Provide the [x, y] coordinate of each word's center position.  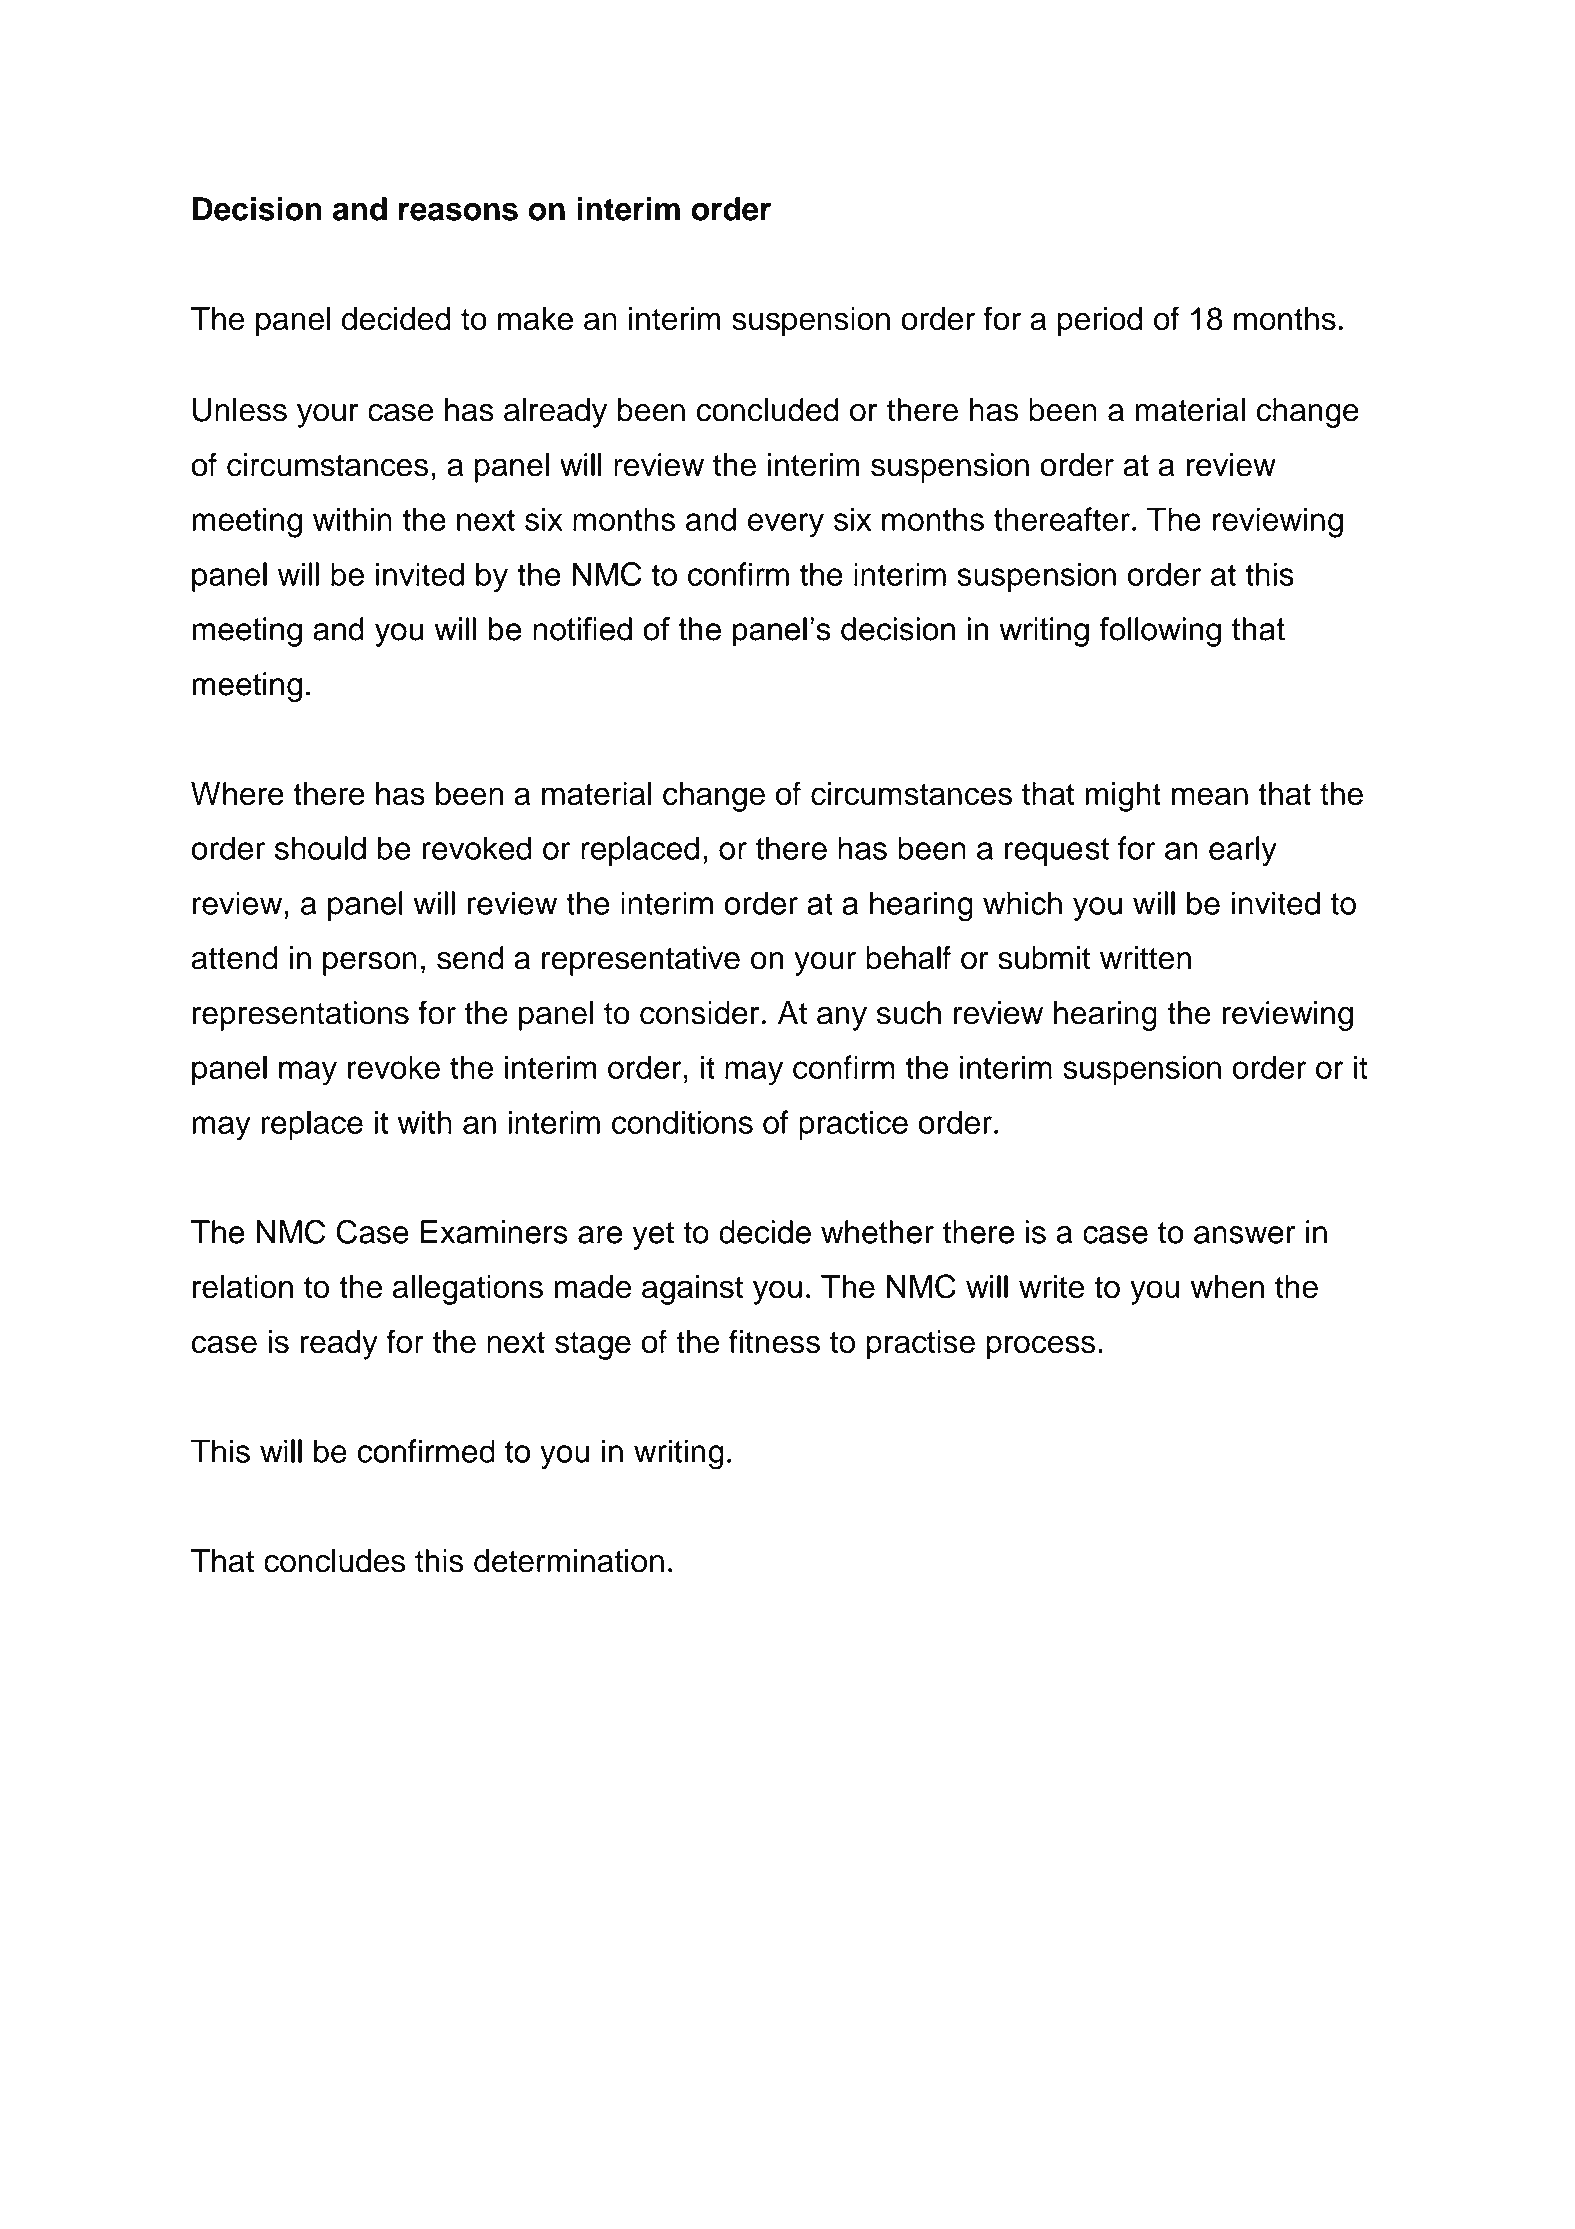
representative [641, 961]
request [1057, 852]
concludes [334, 1561]
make [535, 319]
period [1100, 322]
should [320, 848]
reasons [458, 211]
